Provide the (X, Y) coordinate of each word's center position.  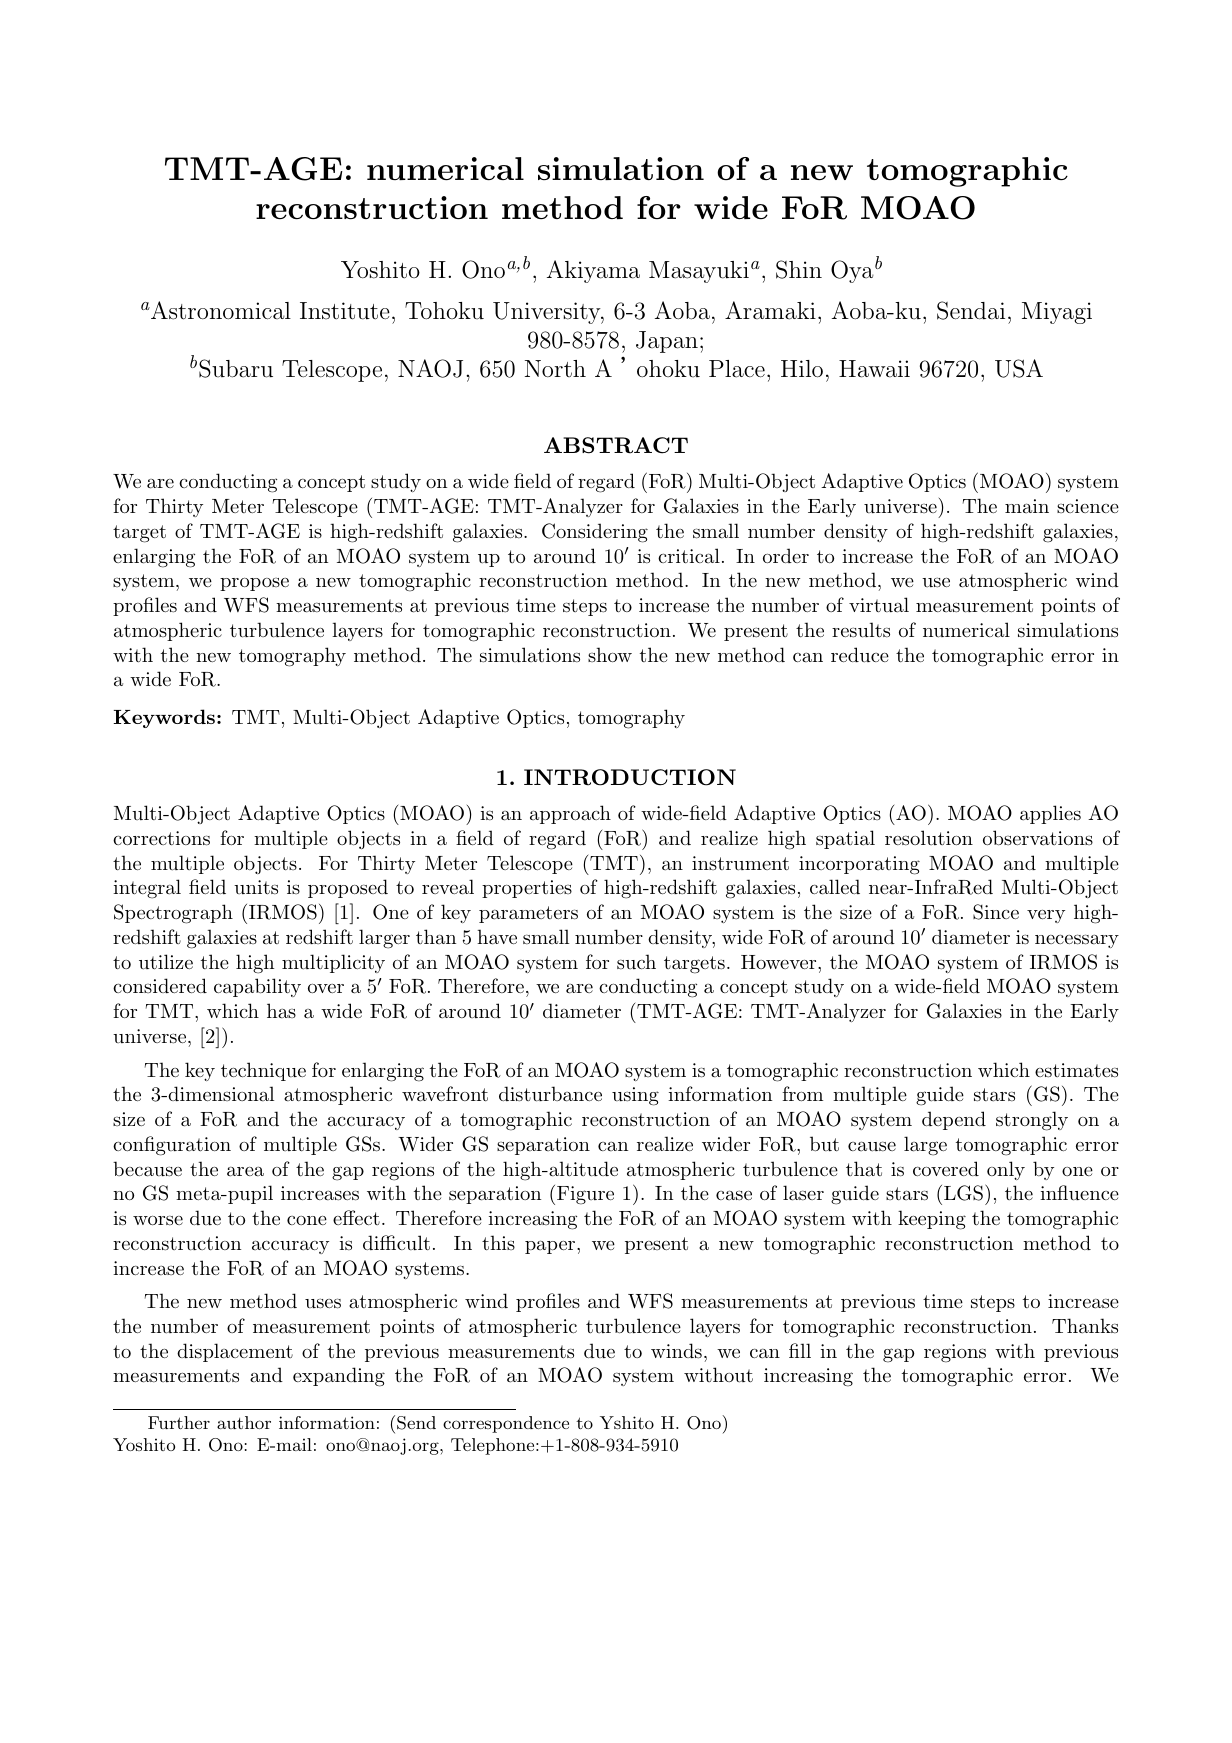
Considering (595, 533)
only (1006, 1170)
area (245, 1172)
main (1027, 506)
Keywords (164, 718)
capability (257, 987)
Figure (584, 1195)
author (244, 1422)
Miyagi (1057, 313)
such (636, 961)
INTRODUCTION (630, 777)
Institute (345, 311)
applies (1050, 814)
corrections (161, 838)
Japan (667, 342)
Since (996, 912)
